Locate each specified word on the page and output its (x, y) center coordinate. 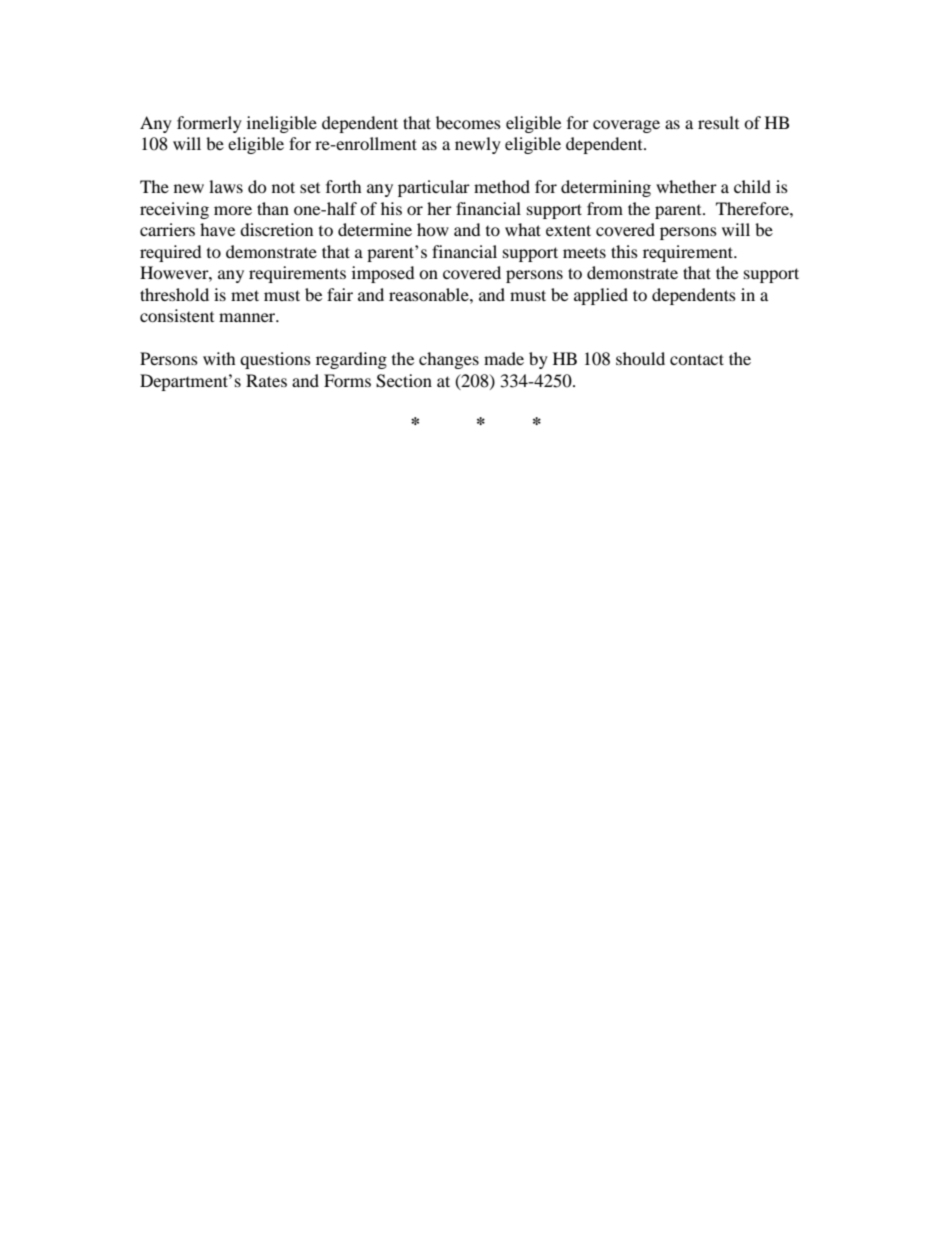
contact (697, 359)
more (233, 210)
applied (601, 296)
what (523, 229)
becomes (468, 122)
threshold (174, 294)
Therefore (753, 208)
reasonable (430, 294)
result (718, 122)
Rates (266, 380)
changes (449, 360)
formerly (209, 124)
